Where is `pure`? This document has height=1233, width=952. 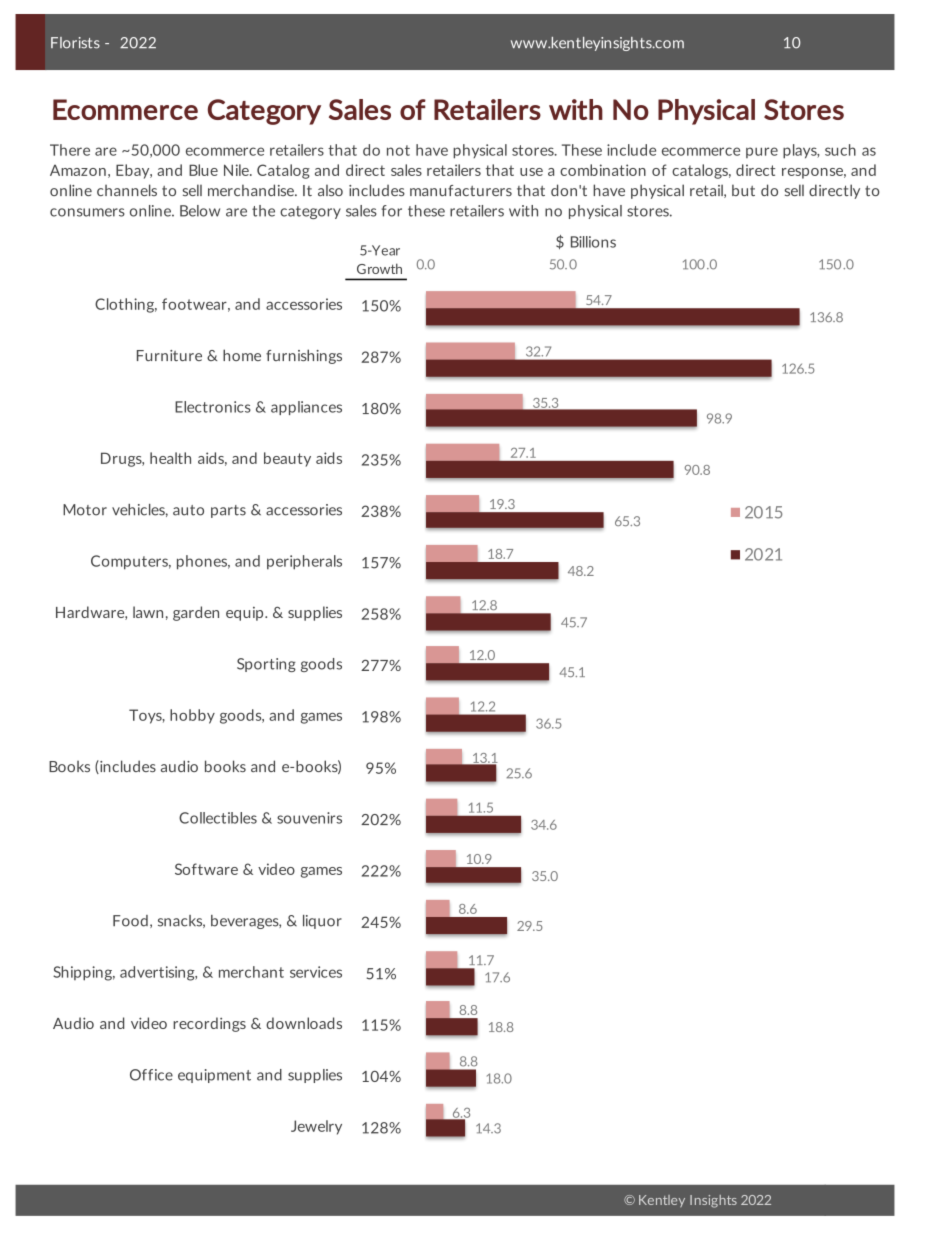
pure is located at coordinates (762, 152).
